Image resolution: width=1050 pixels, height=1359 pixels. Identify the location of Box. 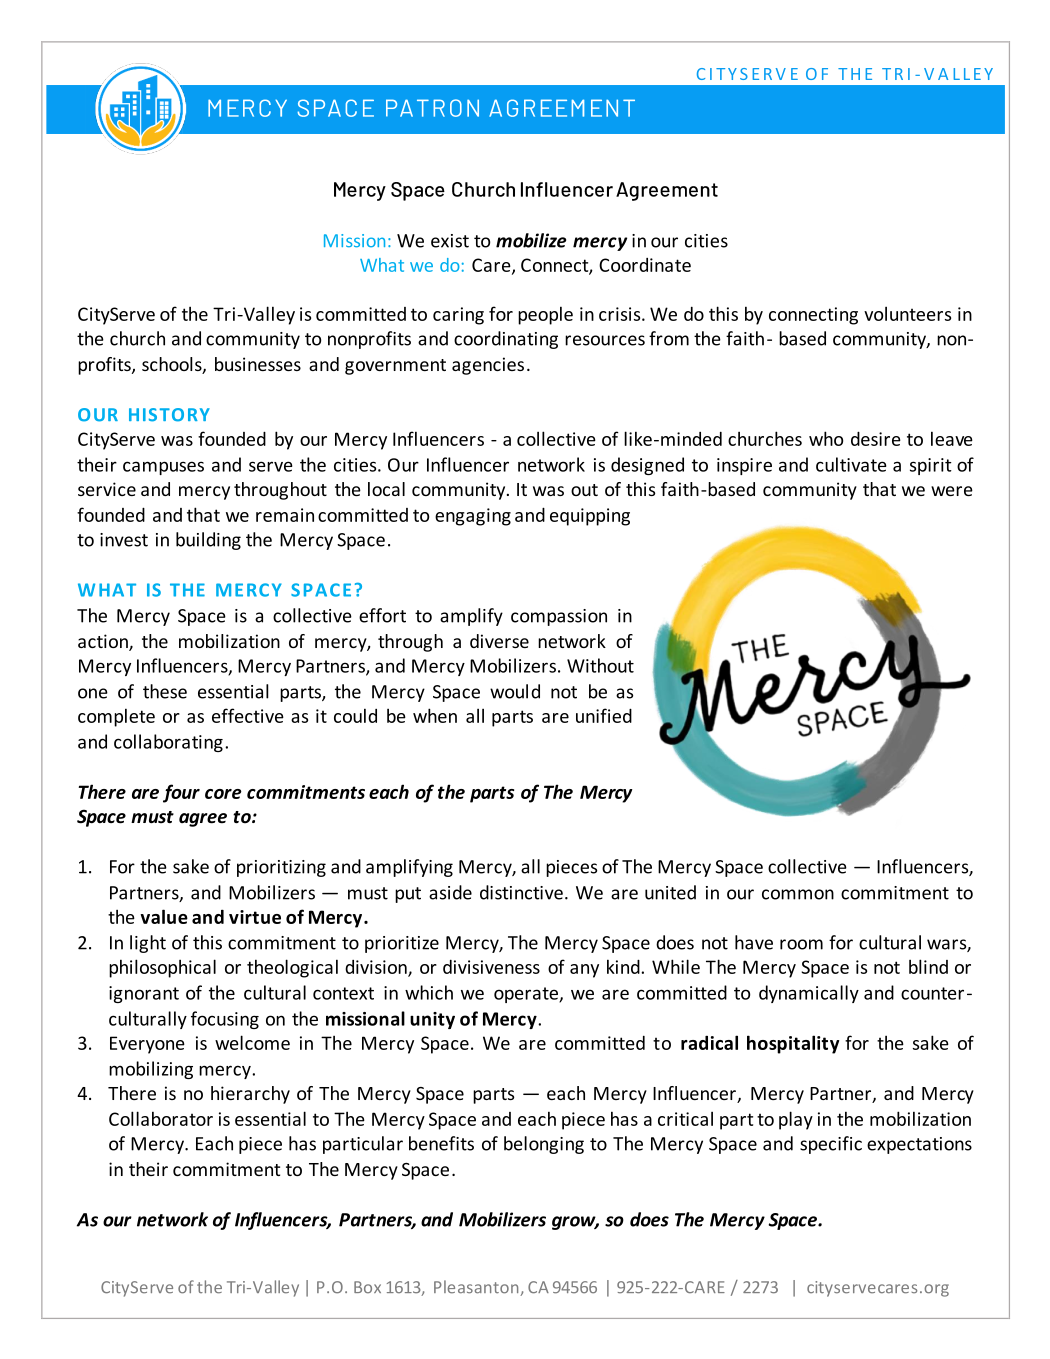
(367, 1287).
